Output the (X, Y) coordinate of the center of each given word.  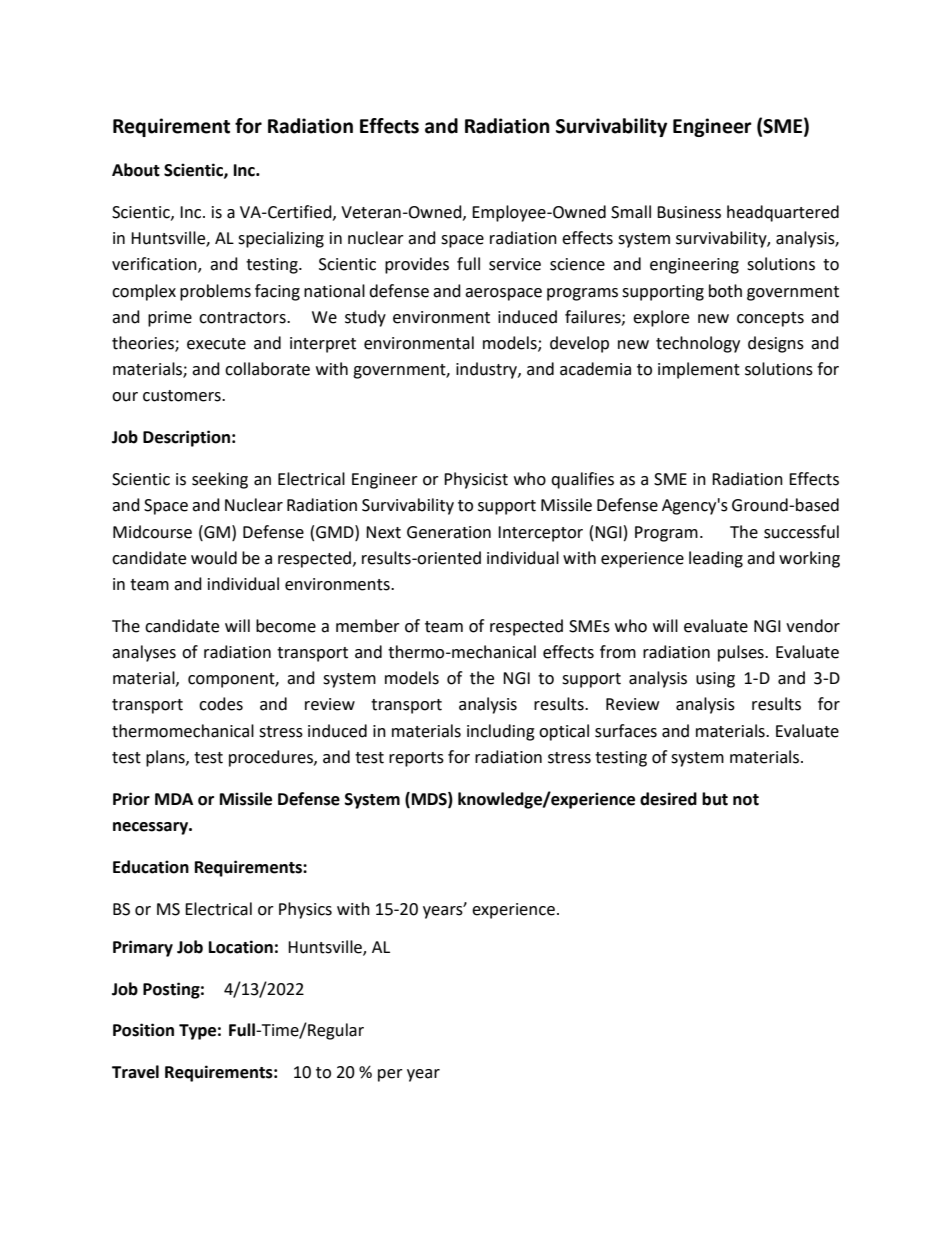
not (746, 800)
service (515, 264)
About (136, 170)
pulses (742, 653)
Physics (305, 910)
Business (689, 212)
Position (143, 1030)
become (286, 626)
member (368, 626)
